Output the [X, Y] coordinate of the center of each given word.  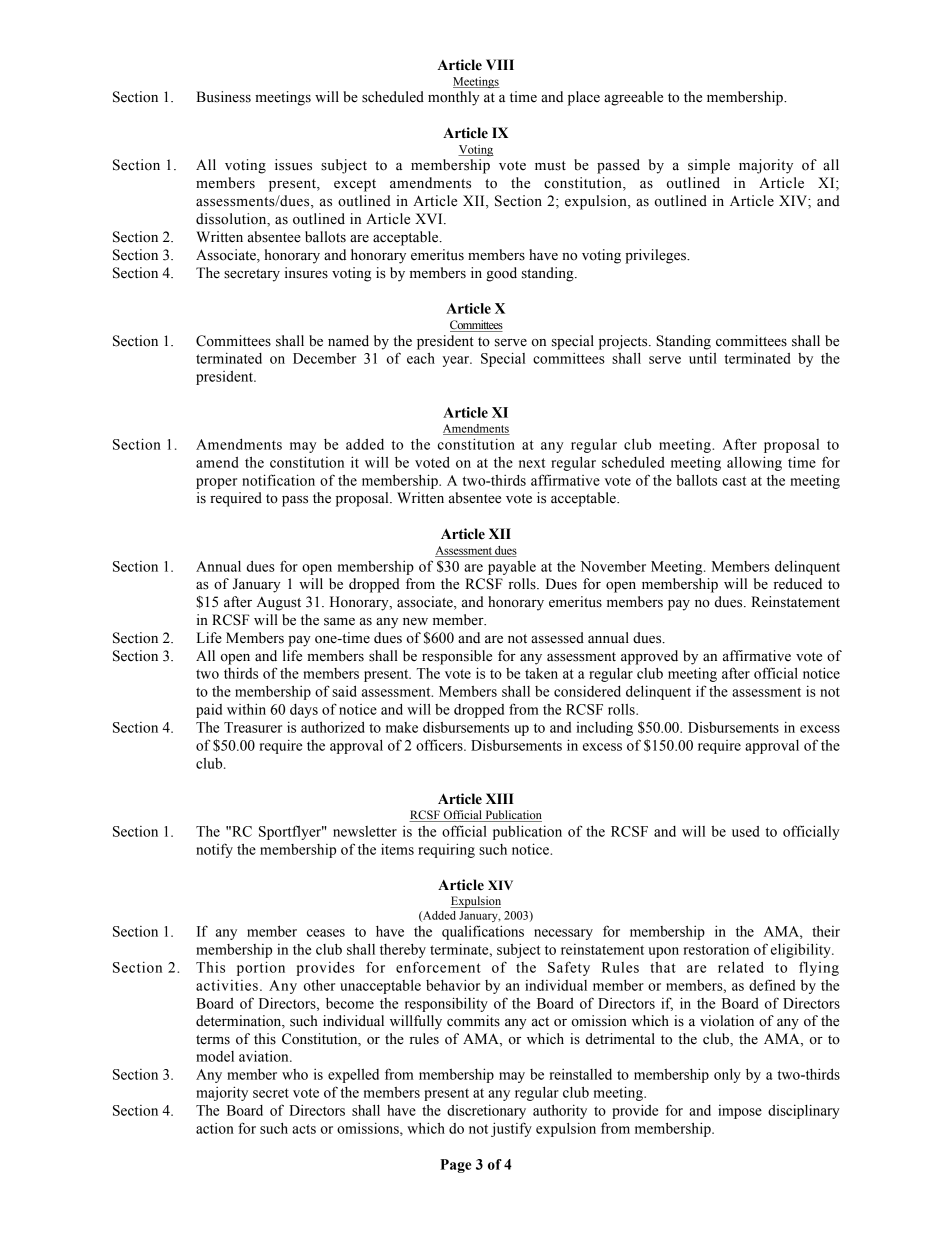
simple [709, 166]
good [501, 274]
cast [734, 481]
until [703, 358]
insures [306, 273]
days [304, 711]
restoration [716, 949]
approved [649, 657]
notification [278, 480]
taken [541, 673]
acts [304, 1129]
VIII [500, 64]
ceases [326, 933]
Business [223, 97]
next [532, 463]
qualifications [483, 932]
